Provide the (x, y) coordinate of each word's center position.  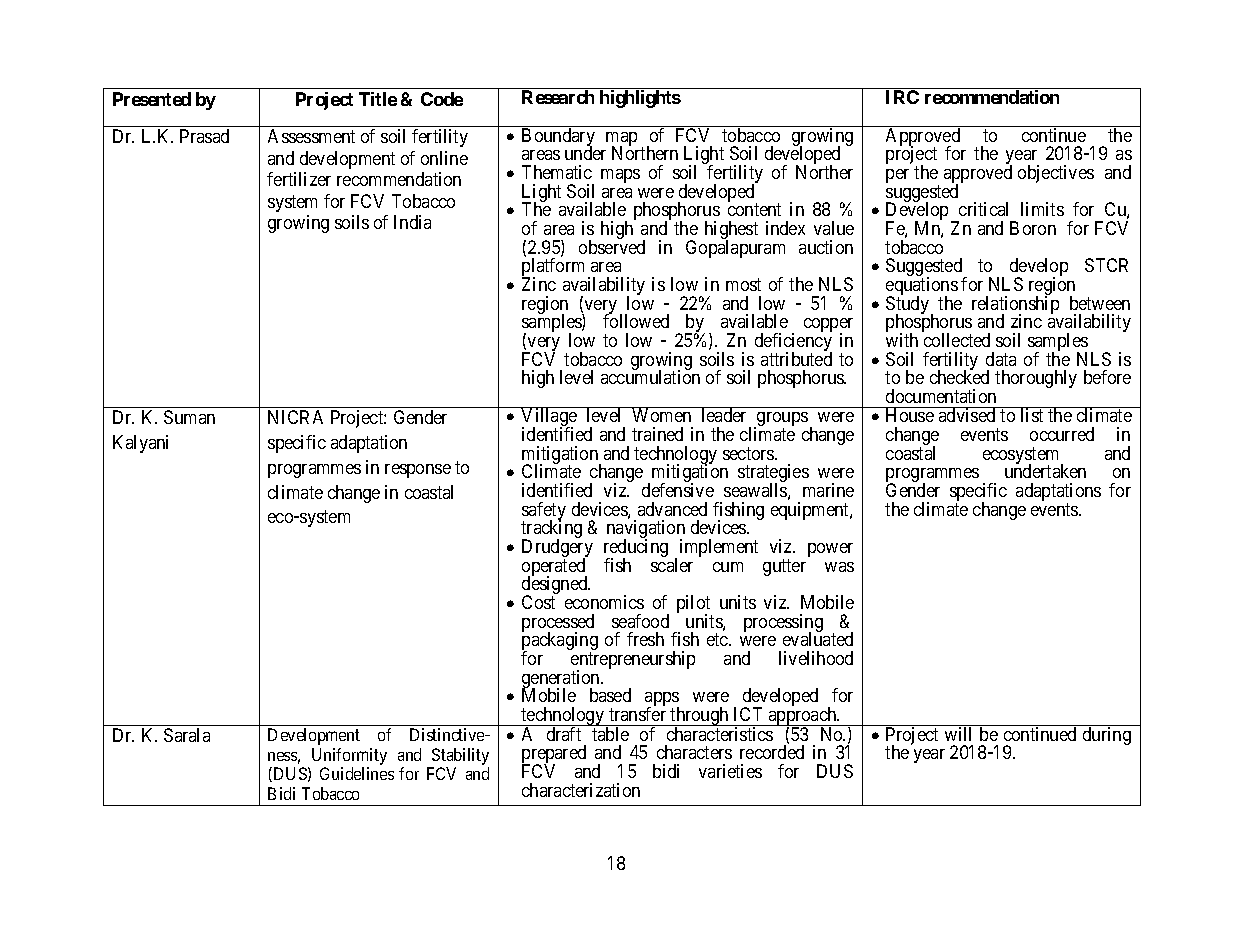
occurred (1062, 434)
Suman (189, 417)
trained (657, 434)
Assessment (311, 136)
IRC (902, 97)
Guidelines (357, 773)
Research (558, 97)
